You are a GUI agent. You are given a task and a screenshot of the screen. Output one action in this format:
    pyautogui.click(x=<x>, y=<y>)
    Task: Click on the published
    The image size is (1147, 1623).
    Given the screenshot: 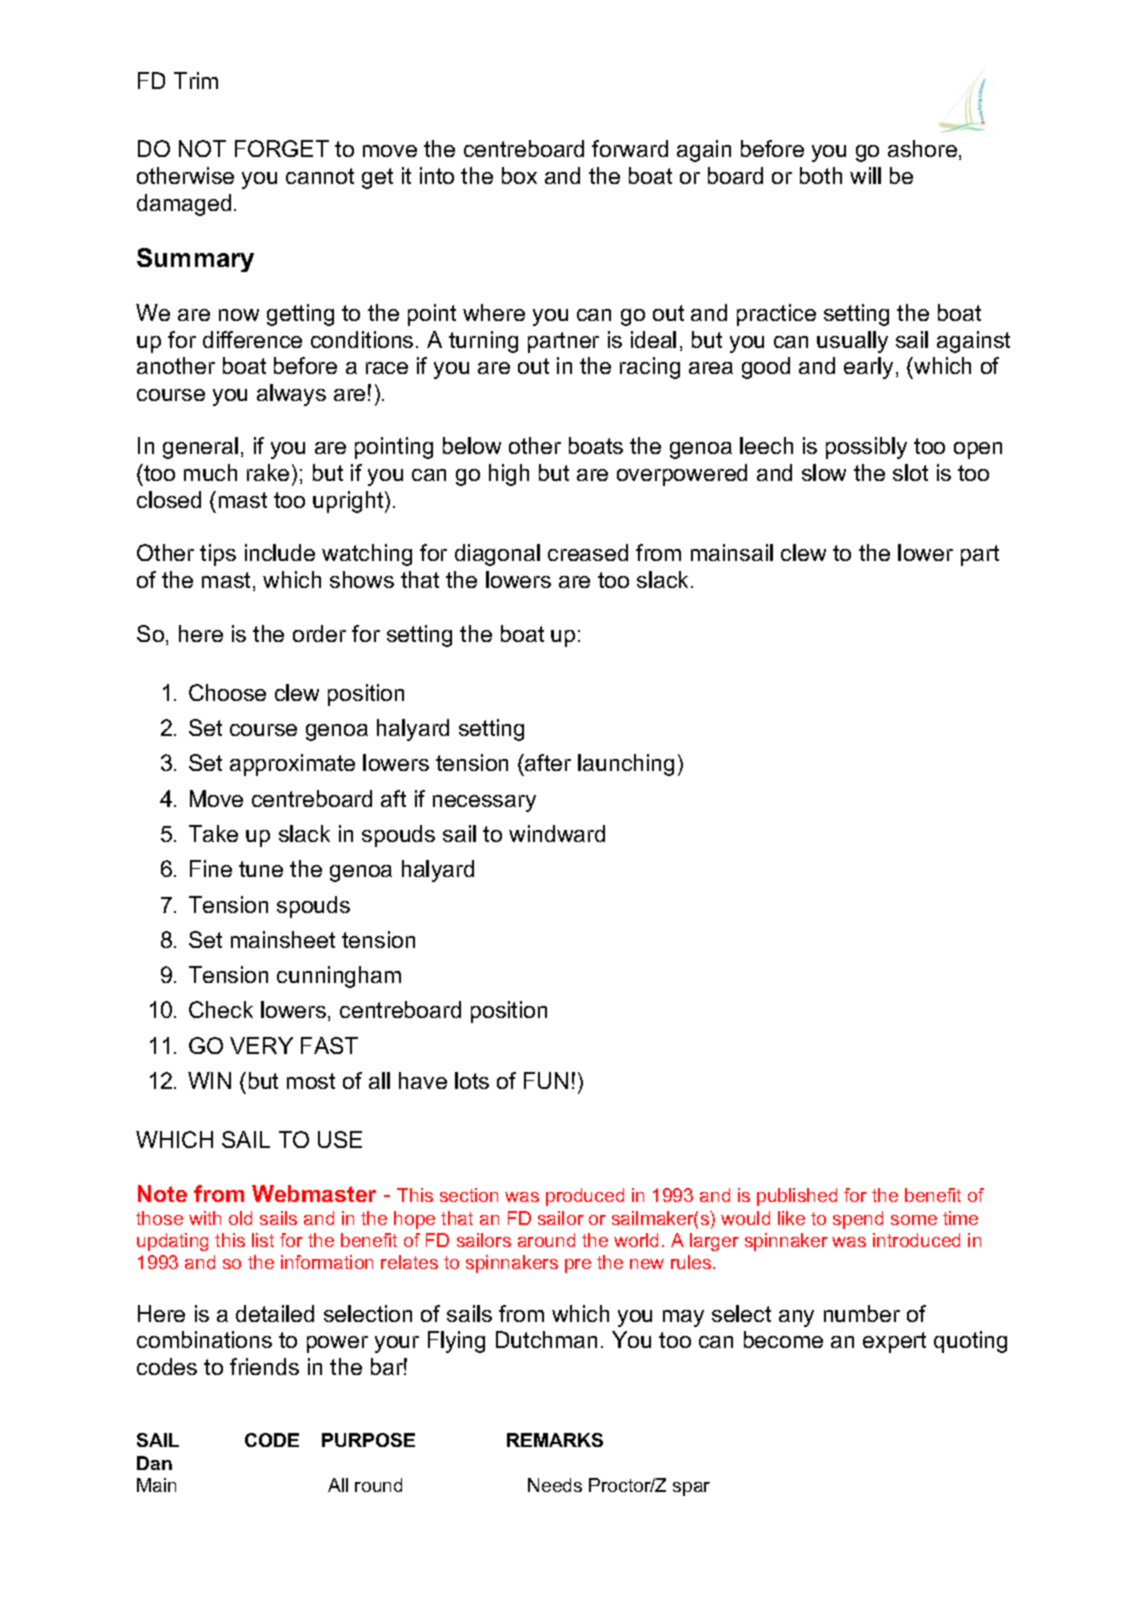 What is the action you would take?
    pyautogui.click(x=797, y=1197)
